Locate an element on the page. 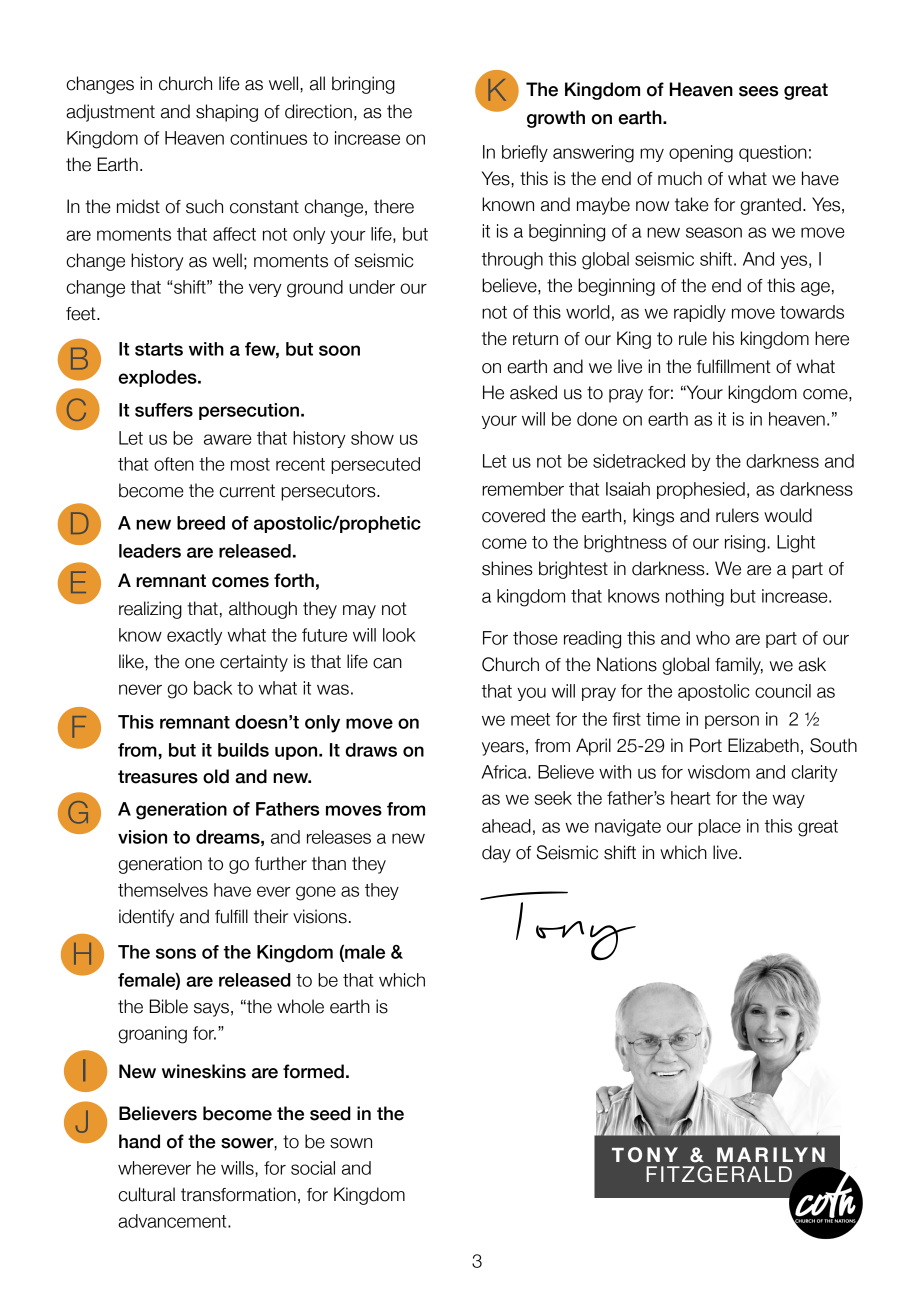 Image resolution: width=924 pixels, height=1308 pixels. cultural is located at coordinates (146, 1194).
